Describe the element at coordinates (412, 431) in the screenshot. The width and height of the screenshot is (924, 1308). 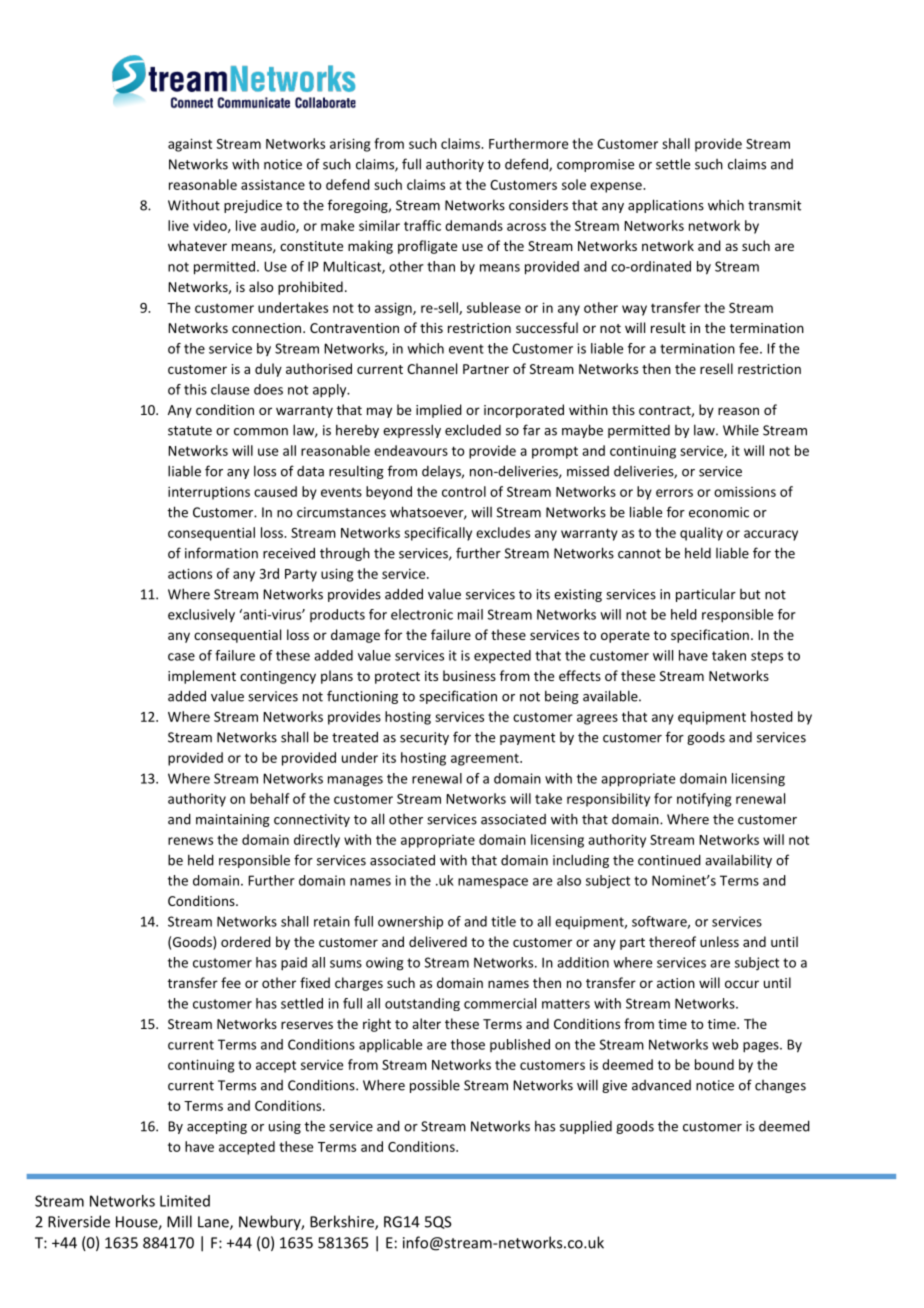
I see `expressly` at that location.
